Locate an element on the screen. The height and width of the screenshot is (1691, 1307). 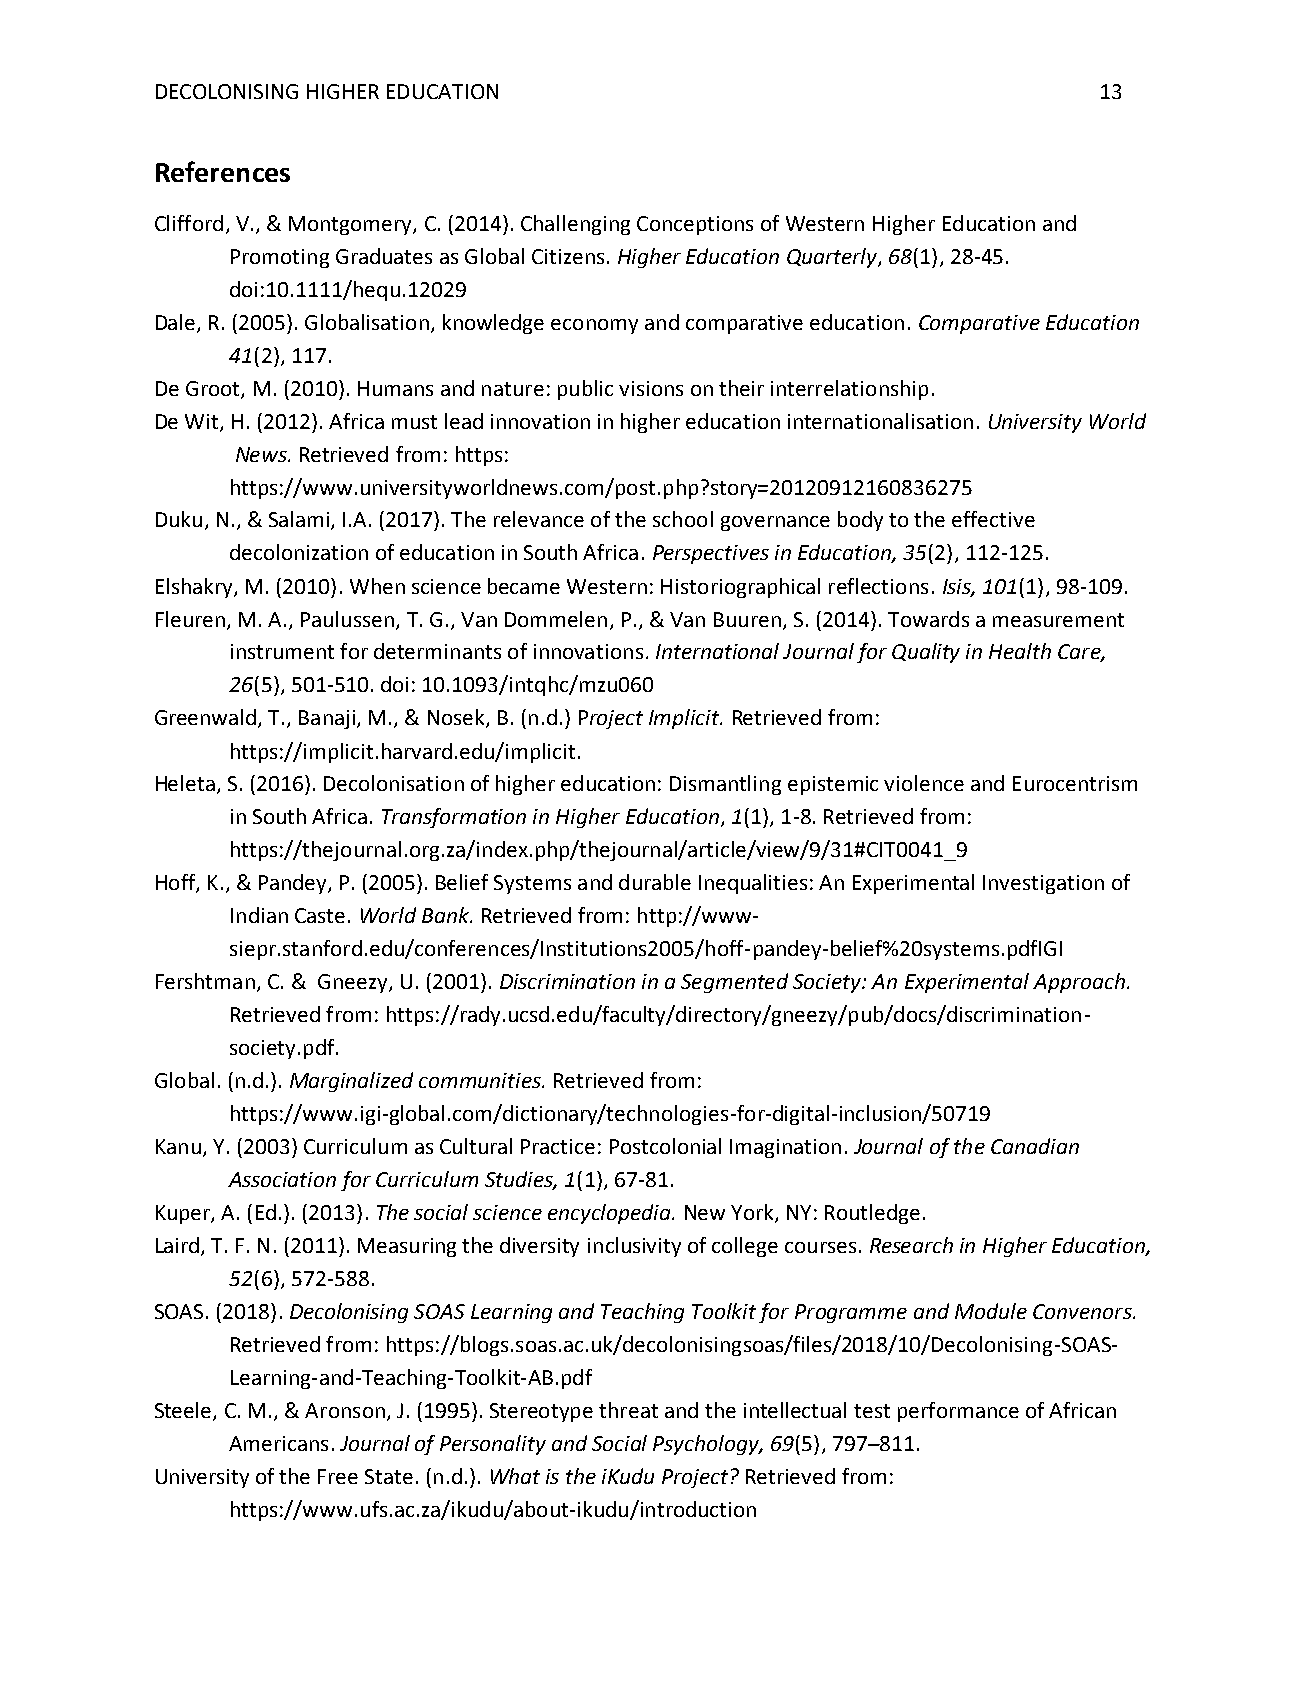
Indian is located at coordinates (259, 915).
